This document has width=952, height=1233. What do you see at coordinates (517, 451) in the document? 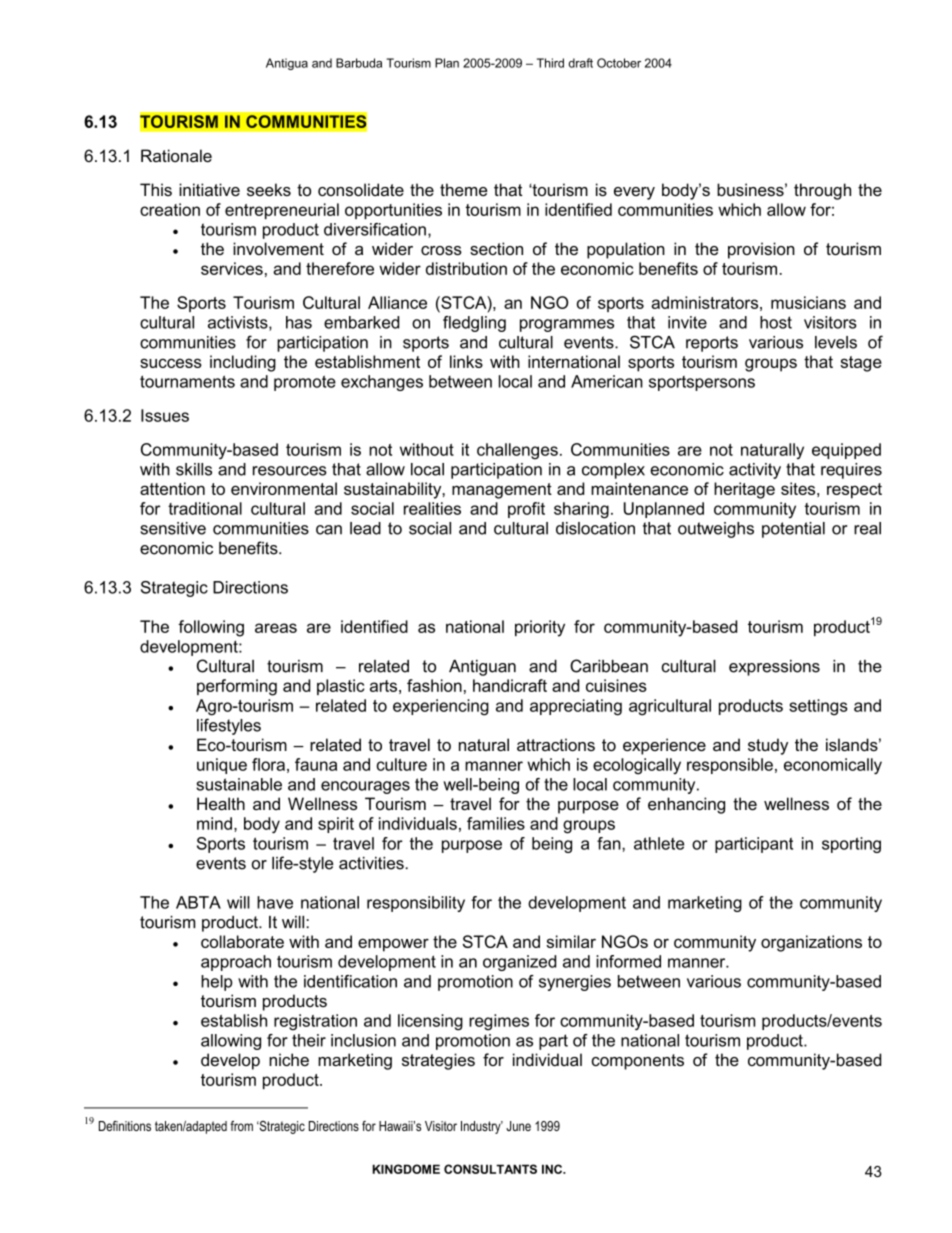
I see `challenges` at bounding box center [517, 451].
